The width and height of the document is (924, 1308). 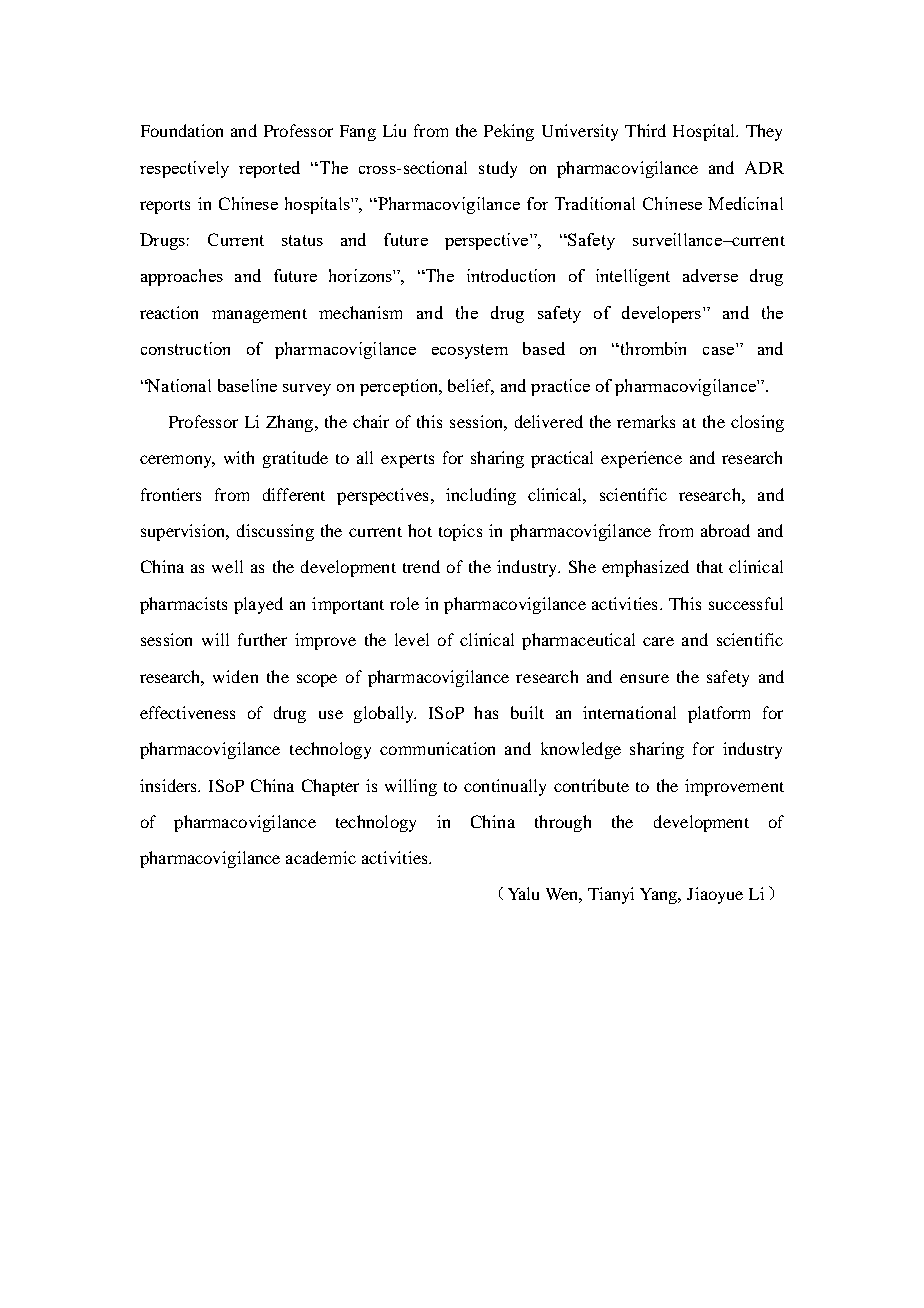 What do you see at coordinates (645, 130) in the document?
I see `Third` at bounding box center [645, 130].
